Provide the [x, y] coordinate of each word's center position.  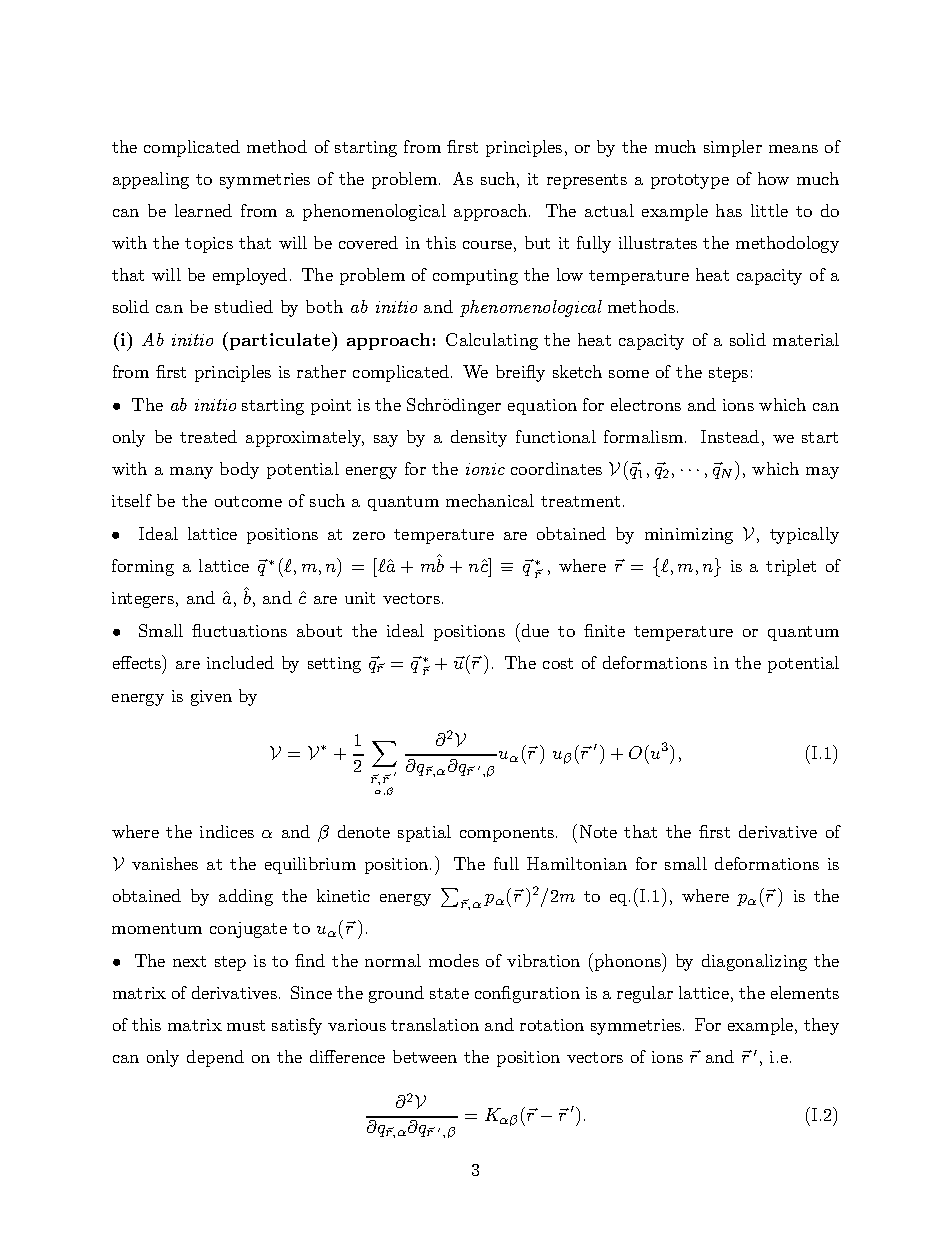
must [246, 1025]
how [773, 178]
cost [558, 663]
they [821, 1026]
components [508, 834]
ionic [485, 469]
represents [587, 181]
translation [435, 1024]
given [211, 698]
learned [203, 210]
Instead [730, 436]
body [239, 470]
